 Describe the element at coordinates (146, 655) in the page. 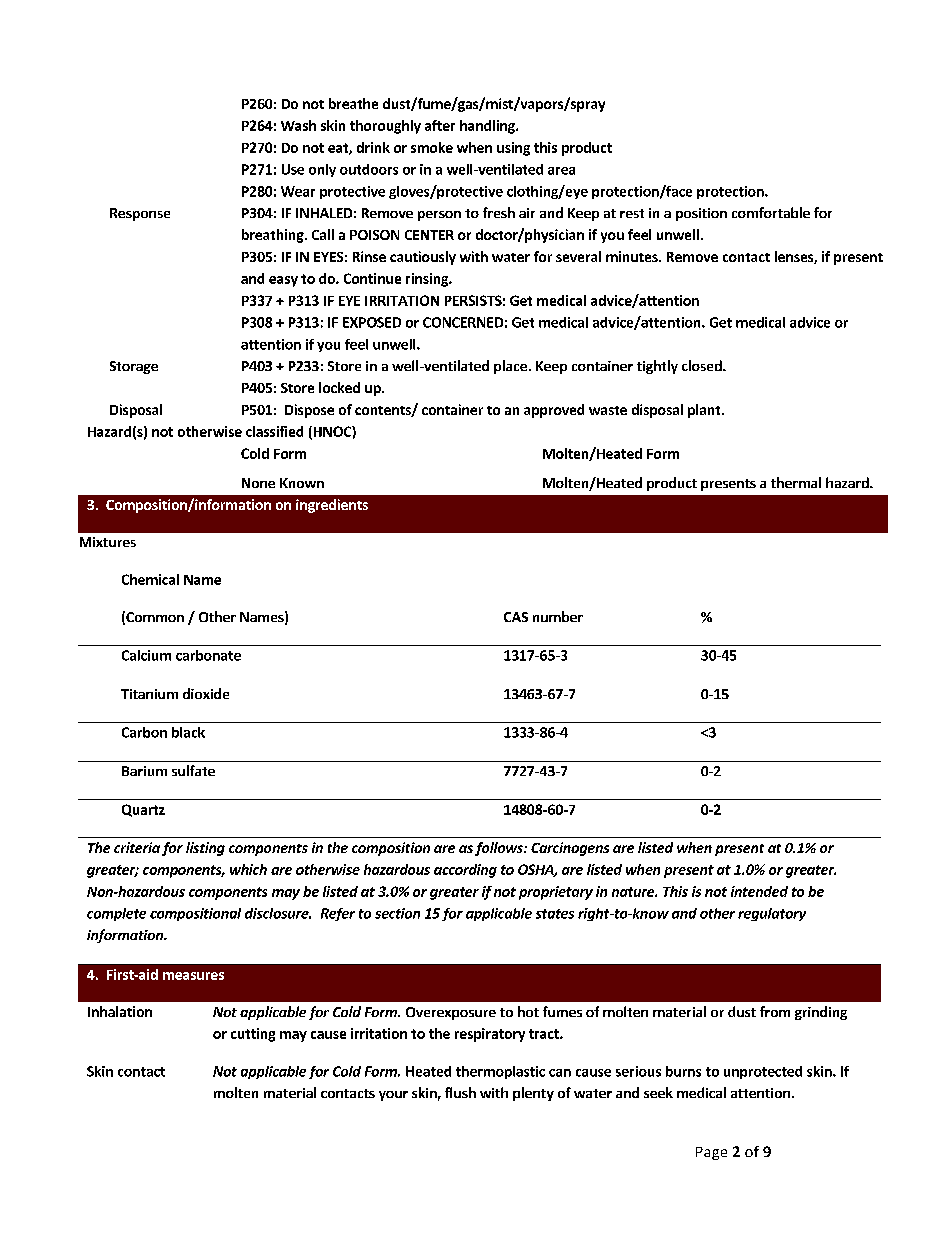

I see `Calcium` at that location.
